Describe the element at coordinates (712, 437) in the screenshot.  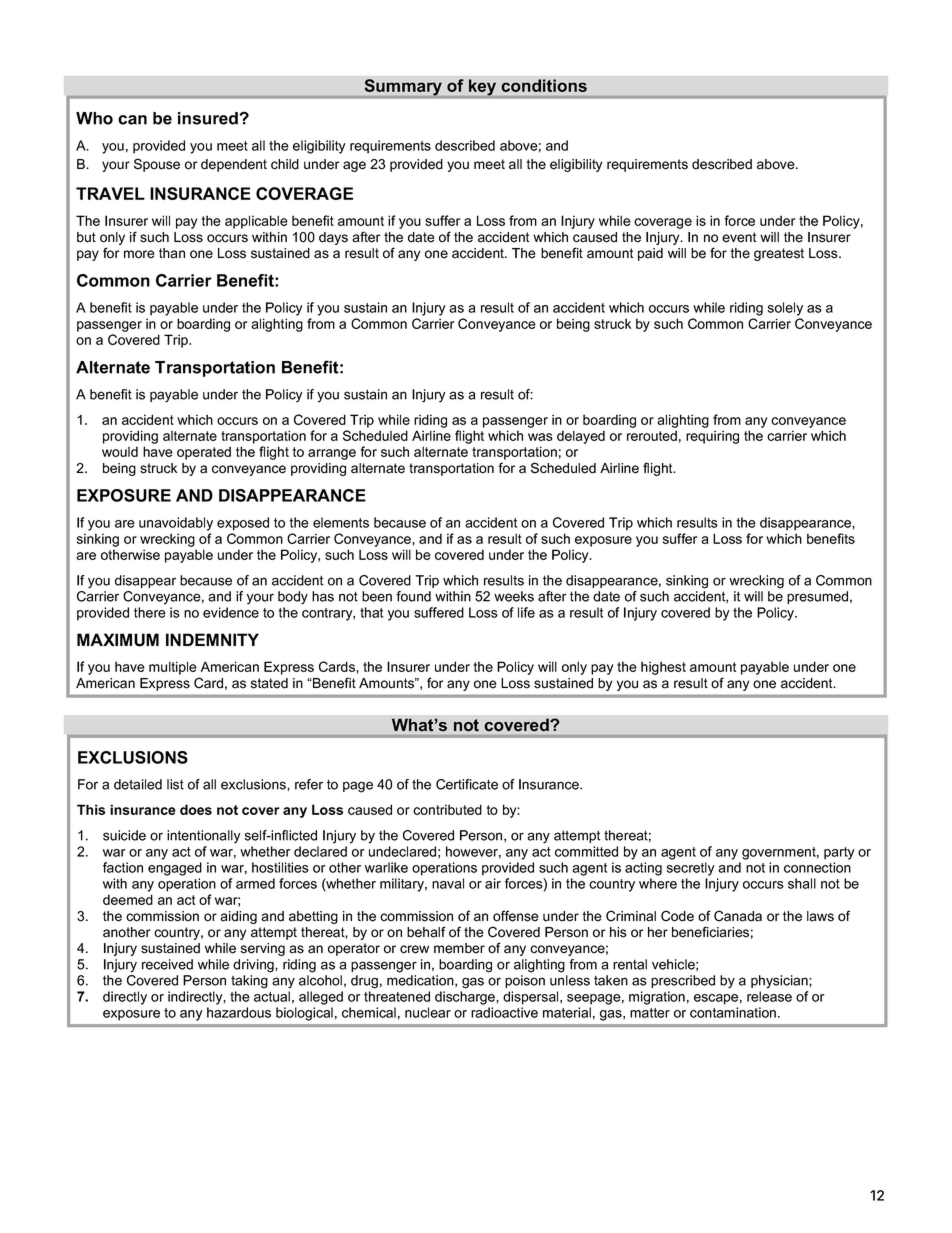
I see `requiring` at that location.
